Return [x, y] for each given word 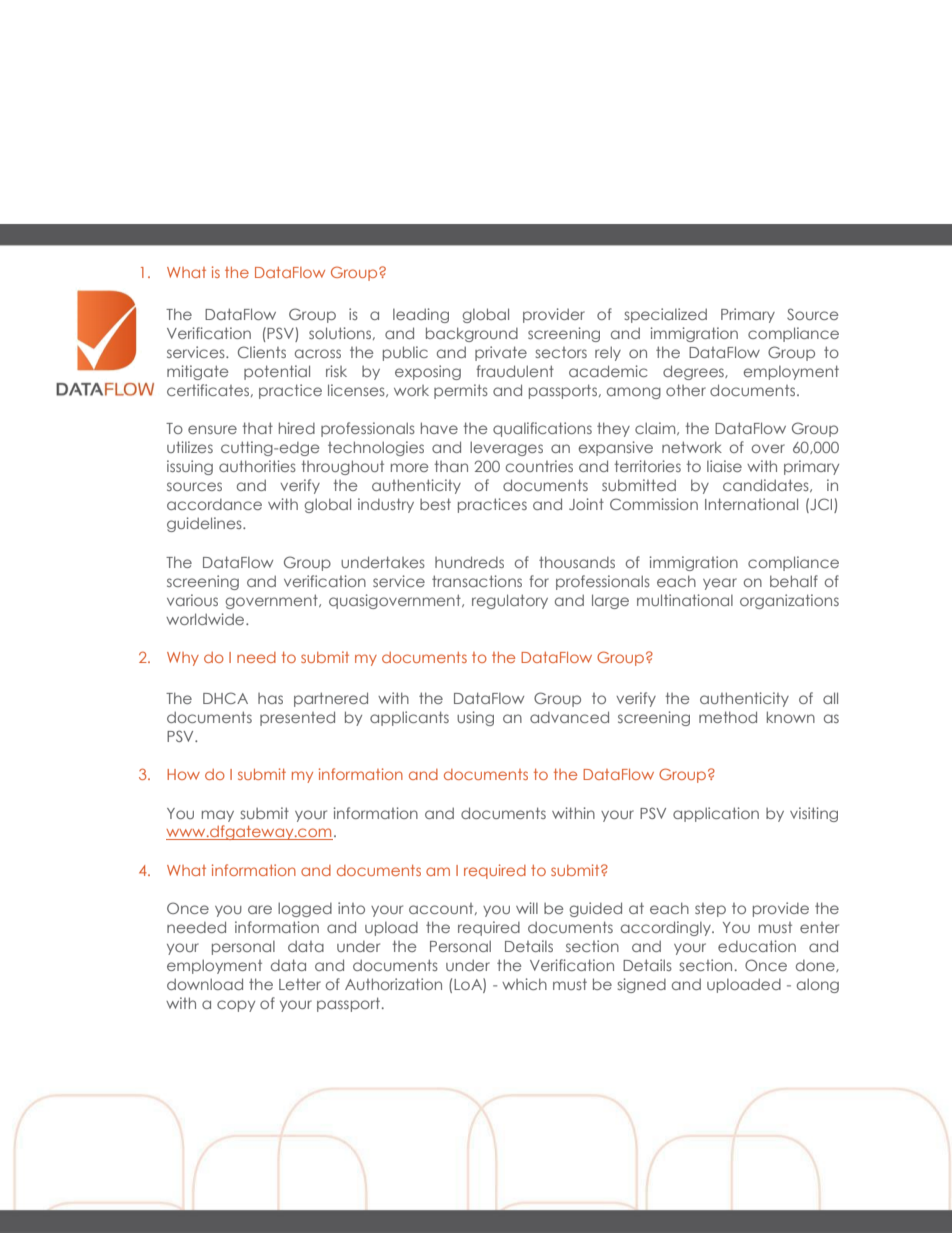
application [716, 814]
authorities [257, 466]
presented [297, 718]
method [728, 717]
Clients [262, 352]
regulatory [510, 601]
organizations [789, 601]
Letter [300, 984]
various [192, 600]
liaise [724, 466]
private [501, 353]
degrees [694, 372]
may [218, 816]
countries [539, 466]
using [475, 718]
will [527, 908]
